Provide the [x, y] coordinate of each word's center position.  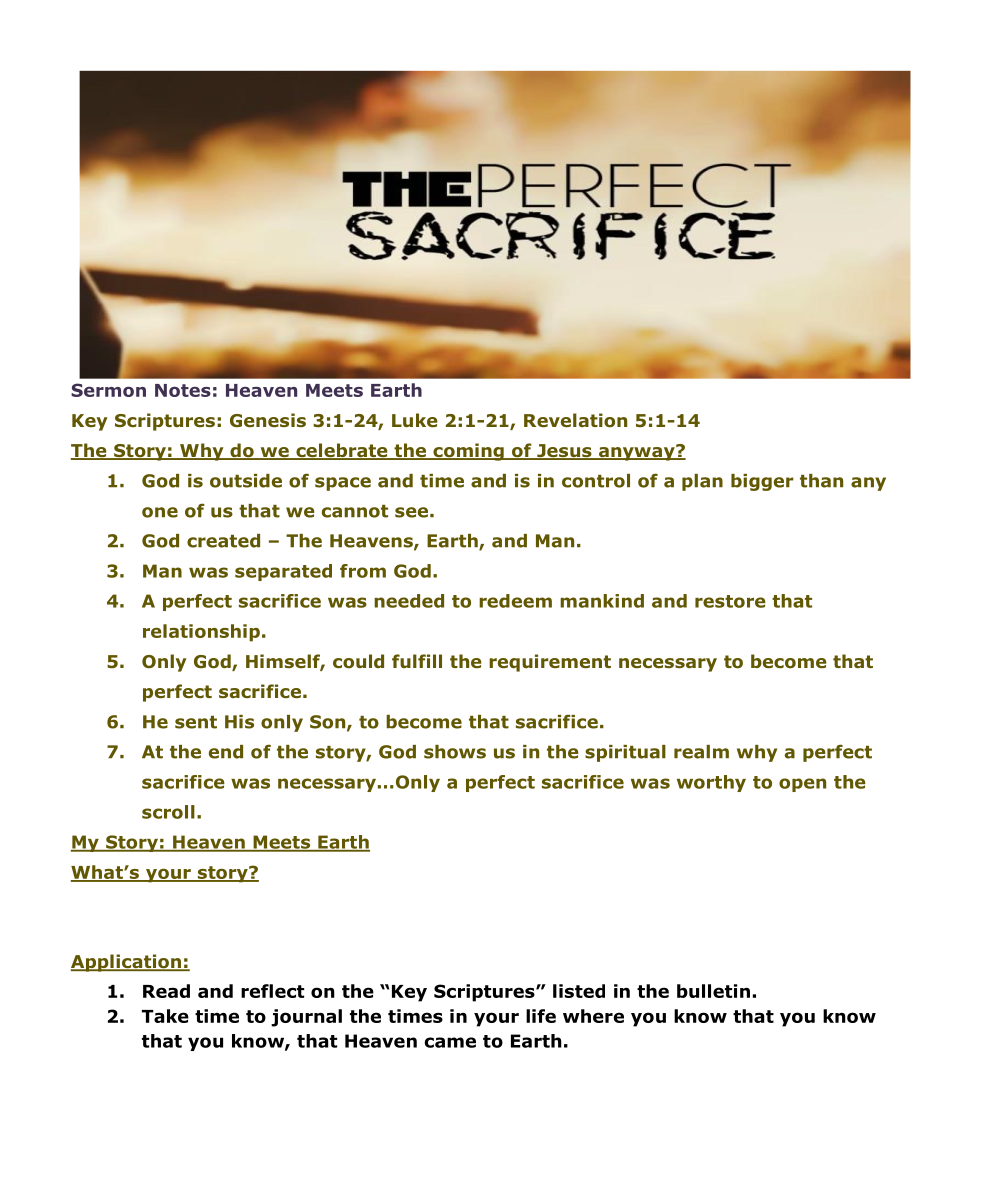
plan [702, 482]
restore [730, 601]
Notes [183, 390]
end [226, 752]
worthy [711, 783]
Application [127, 963]
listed [579, 991]
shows [455, 752]
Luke [415, 420]
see [411, 512]
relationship [201, 633]
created [223, 541]
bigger [762, 482]
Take [165, 1016]
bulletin [713, 991]
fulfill [417, 661]
